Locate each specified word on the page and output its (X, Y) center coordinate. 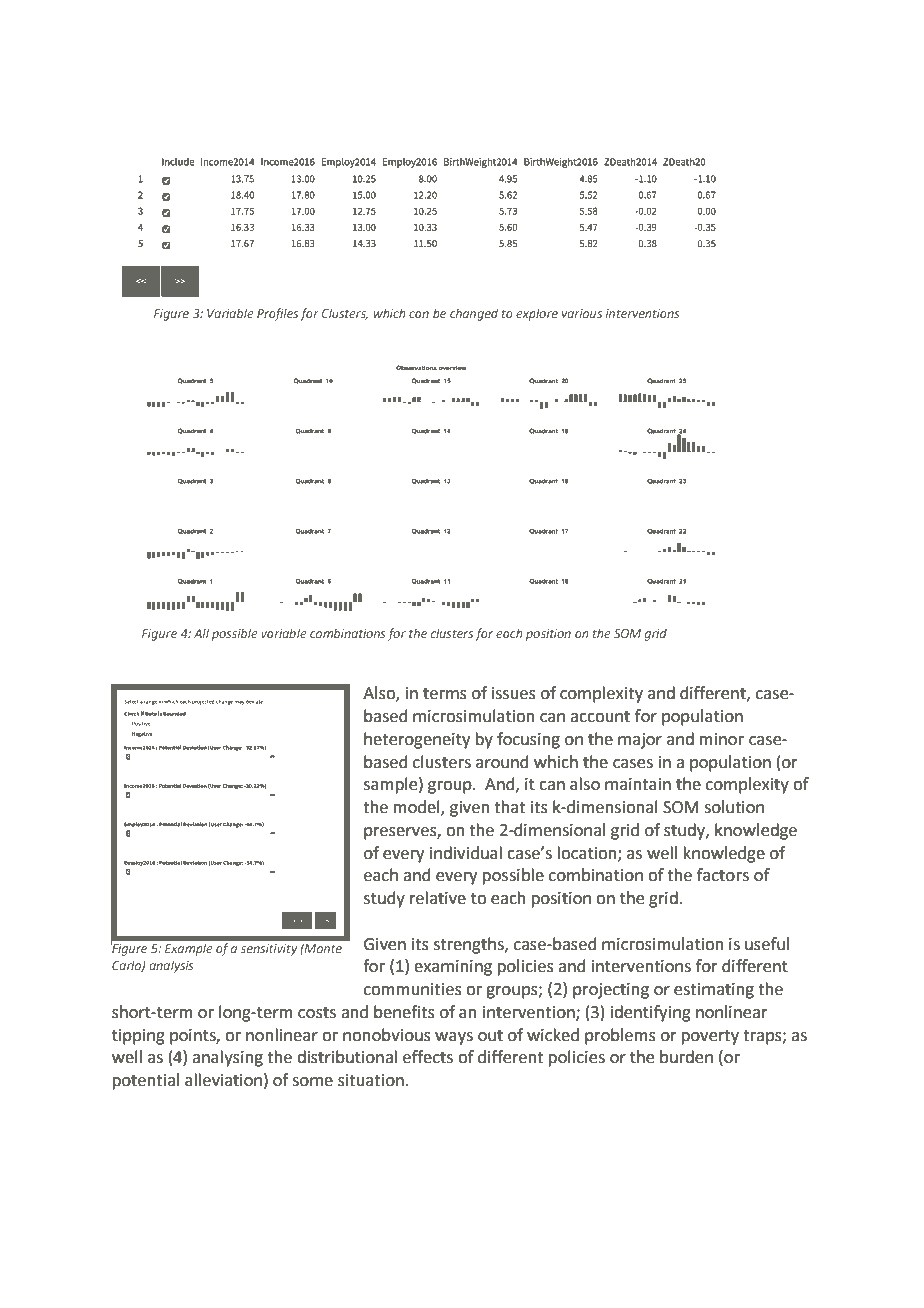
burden (686, 1057)
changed (474, 314)
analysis (171, 966)
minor (722, 739)
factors (723, 875)
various (582, 313)
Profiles (277, 314)
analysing (227, 1058)
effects (428, 1057)
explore (537, 314)
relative (438, 898)
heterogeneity (417, 740)
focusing (528, 740)
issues (514, 693)
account (600, 717)
